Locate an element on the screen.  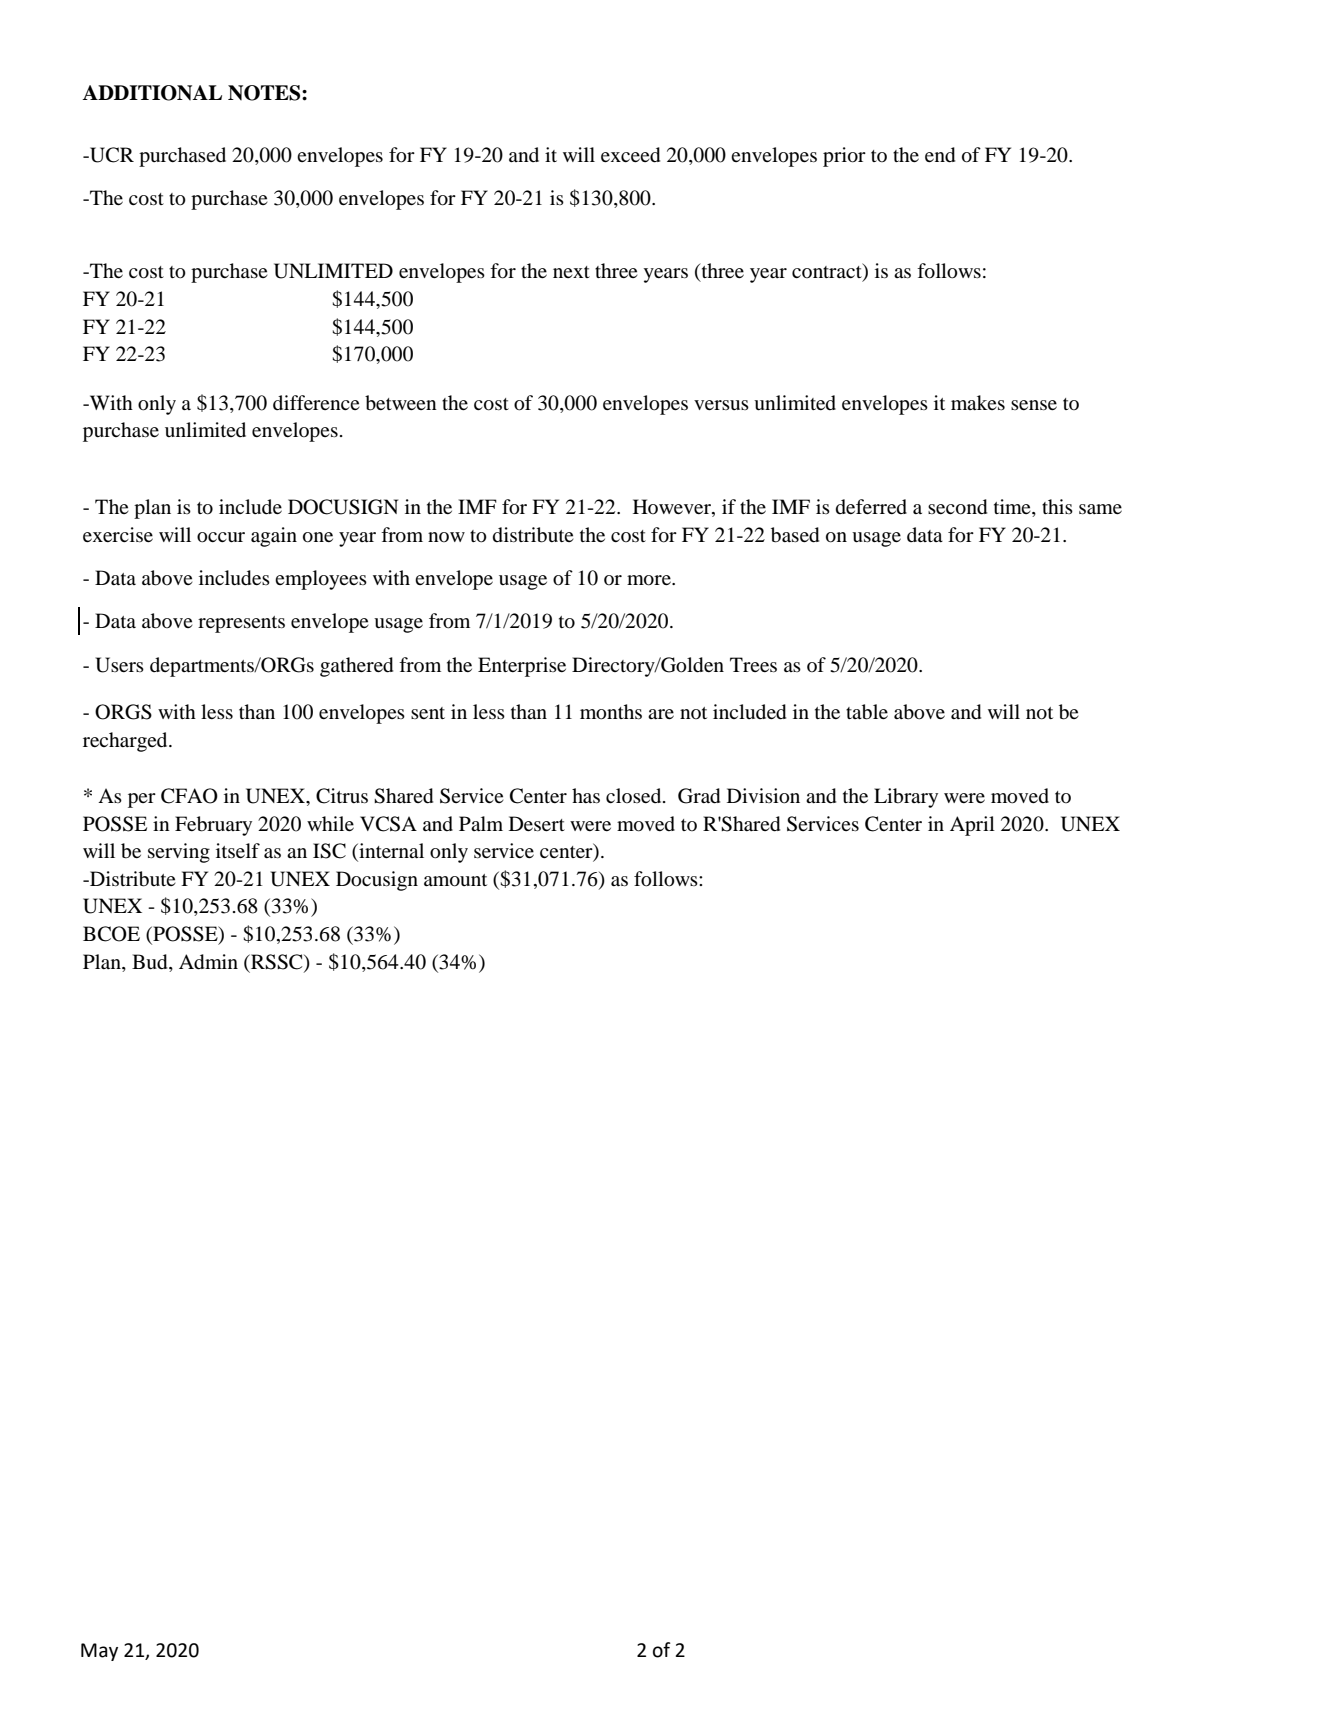
NOTES is located at coordinates (265, 93).
